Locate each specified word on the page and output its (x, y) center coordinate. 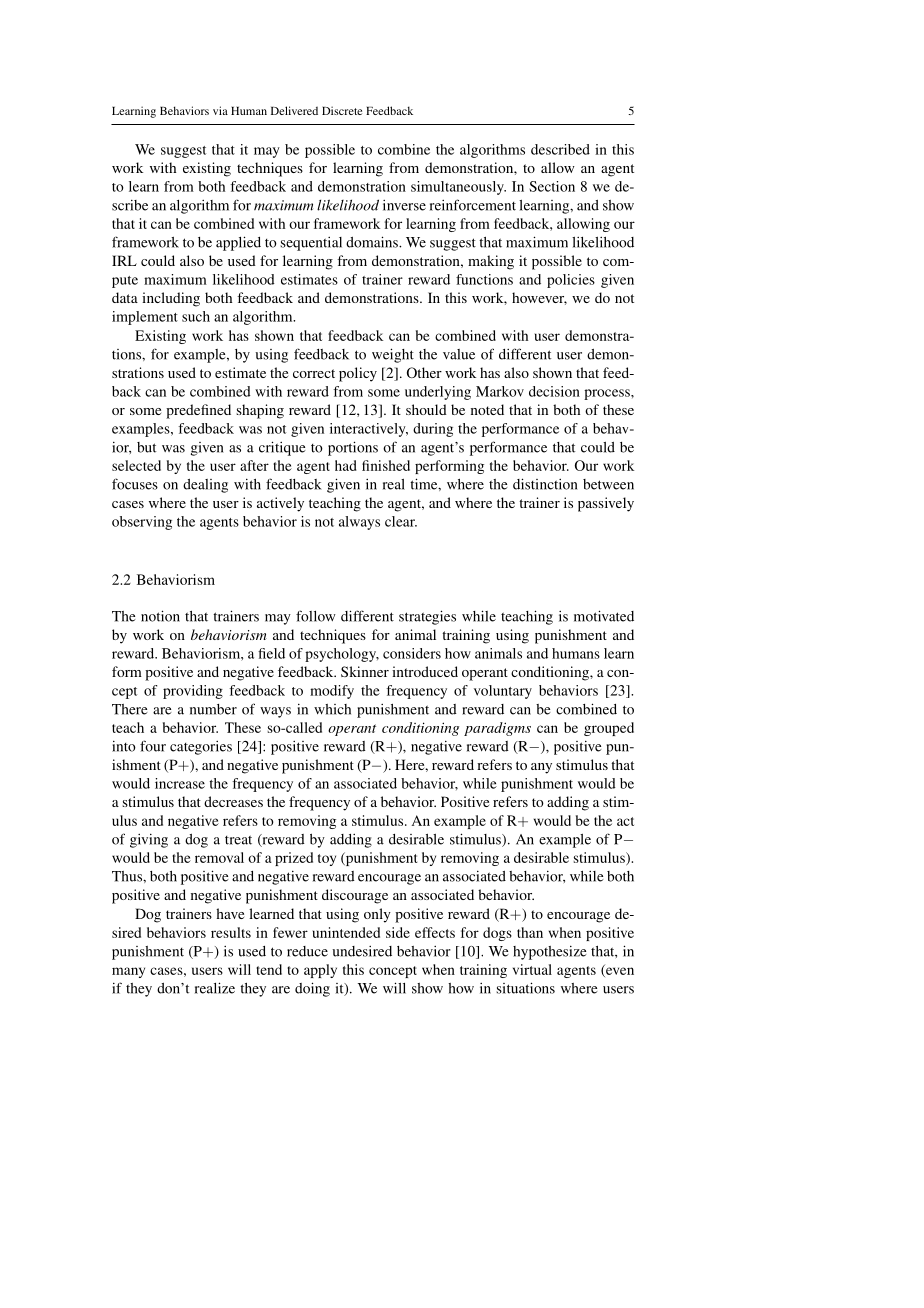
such (196, 316)
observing (142, 523)
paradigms (497, 729)
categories (201, 748)
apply (320, 971)
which (332, 709)
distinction (545, 484)
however (539, 298)
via (220, 110)
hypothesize (550, 953)
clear (401, 521)
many (128, 972)
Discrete (342, 110)
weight (393, 355)
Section (552, 186)
